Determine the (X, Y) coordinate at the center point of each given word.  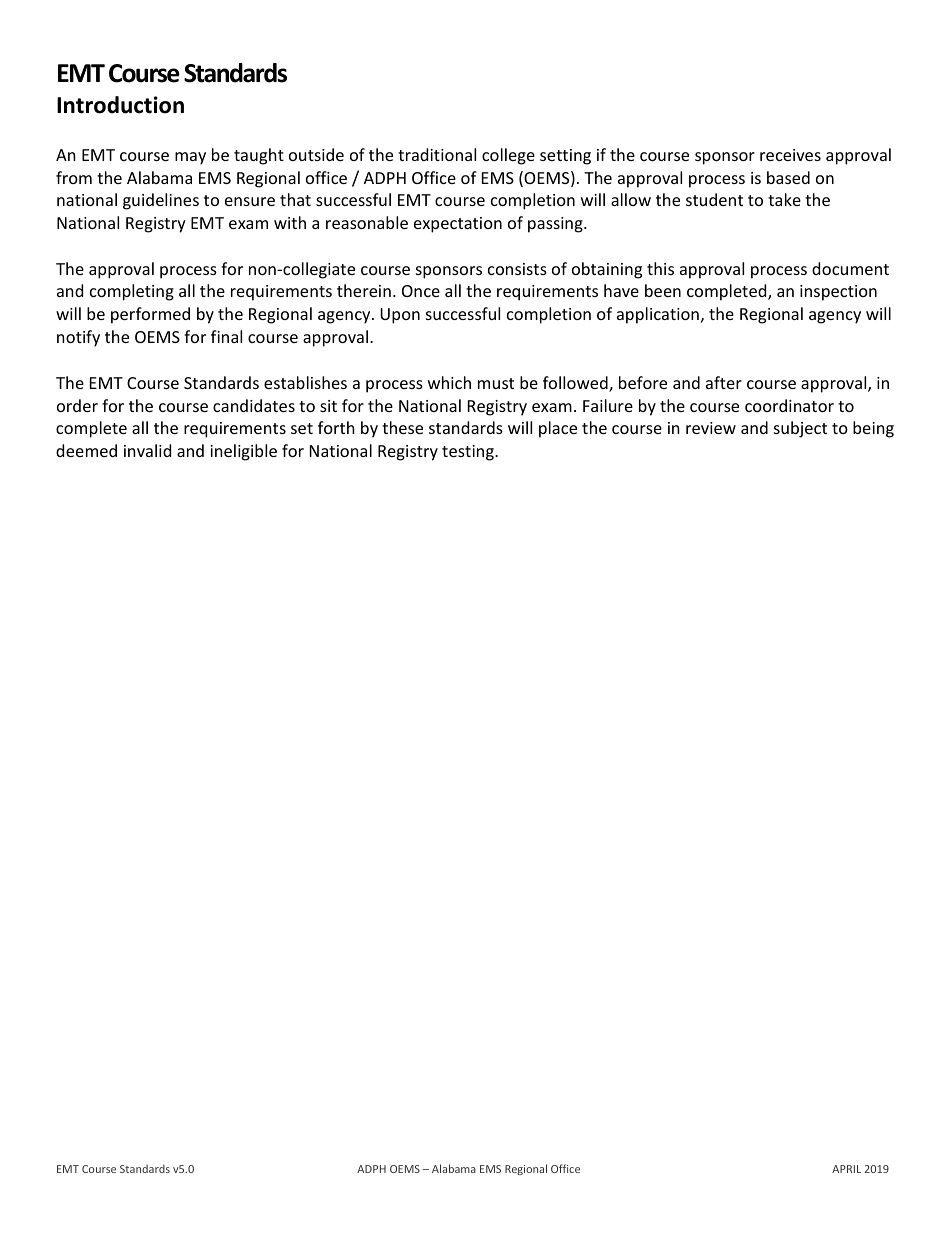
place (558, 429)
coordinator (789, 405)
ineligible (243, 452)
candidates (254, 405)
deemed (86, 450)
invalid (147, 450)
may (190, 158)
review (711, 428)
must (496, 383)
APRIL (846, 1169)
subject (800, 429)
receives (790, 155)
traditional (437, 154)
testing (469, 453)
